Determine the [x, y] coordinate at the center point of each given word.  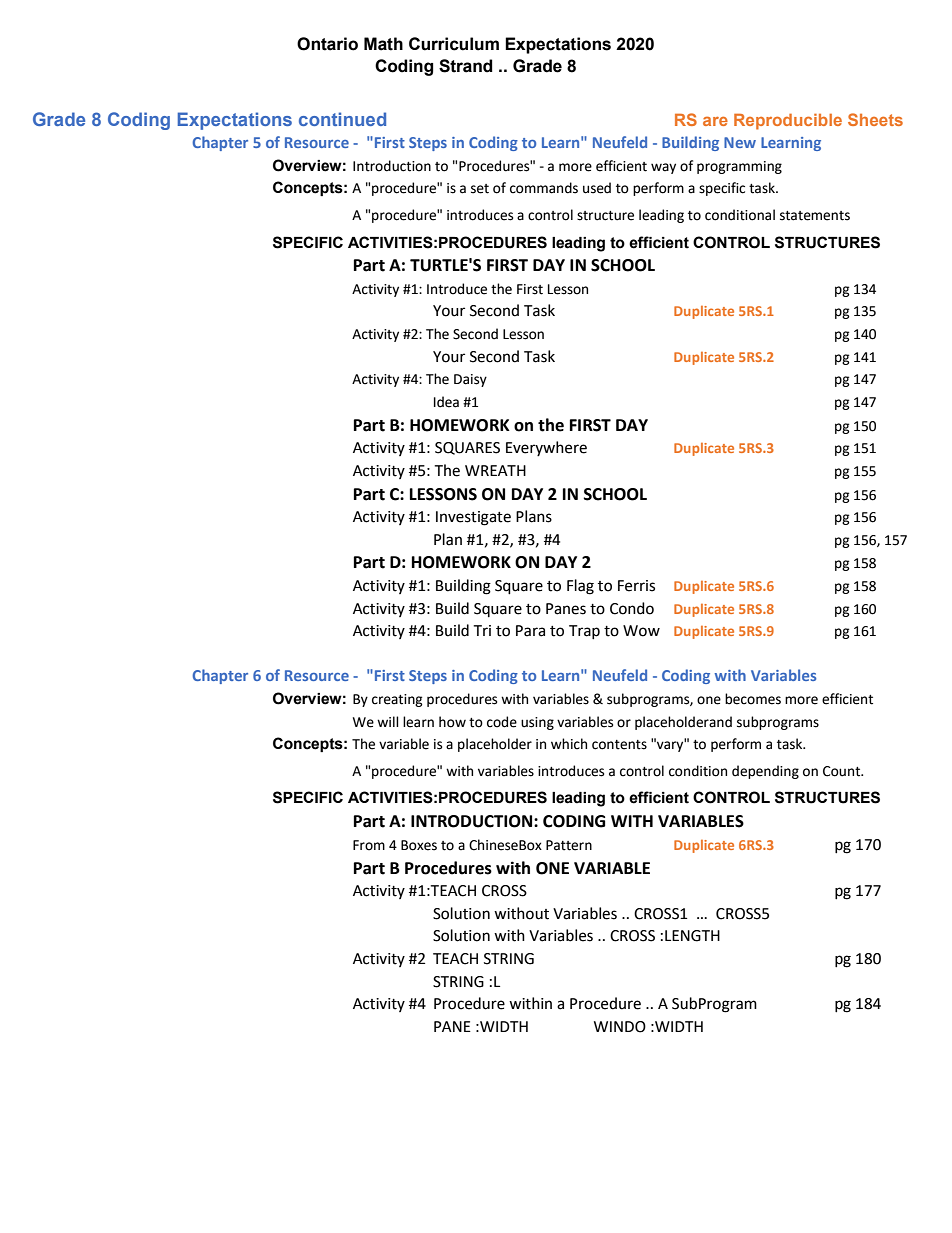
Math [383, 44]
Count [843, 771]
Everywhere [546, 448]
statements [815, 216]
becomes [753, 699]
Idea [446, 402]
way [663, 168]
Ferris [636, 586]
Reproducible [788, 122]
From [369, 845]
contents [619, 745]
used [597, 188]
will [388, 721]
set [480, 189]
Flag [580, 587]
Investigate [473, 518]
